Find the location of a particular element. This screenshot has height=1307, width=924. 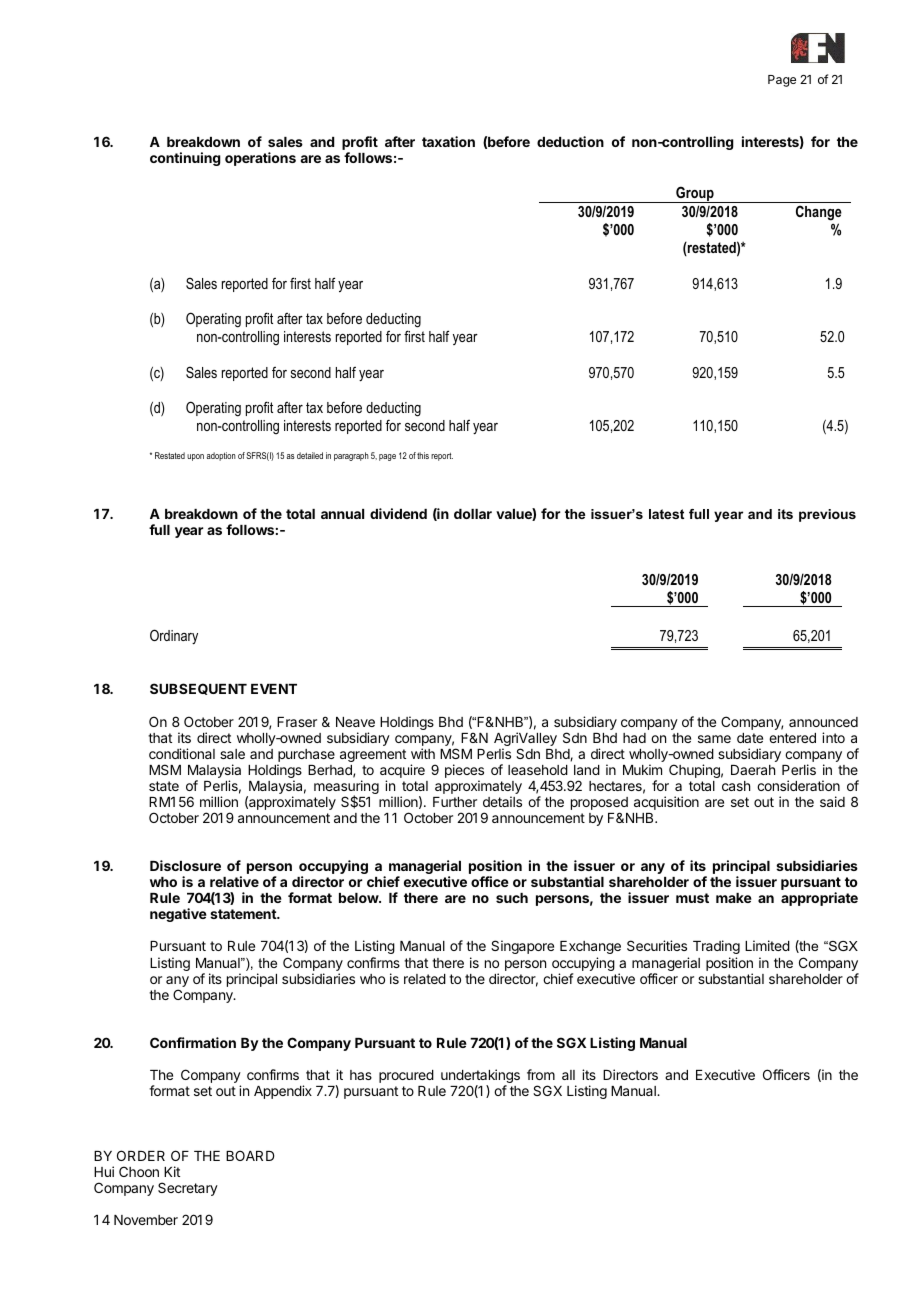

this is located at coordinates (423, 455).
